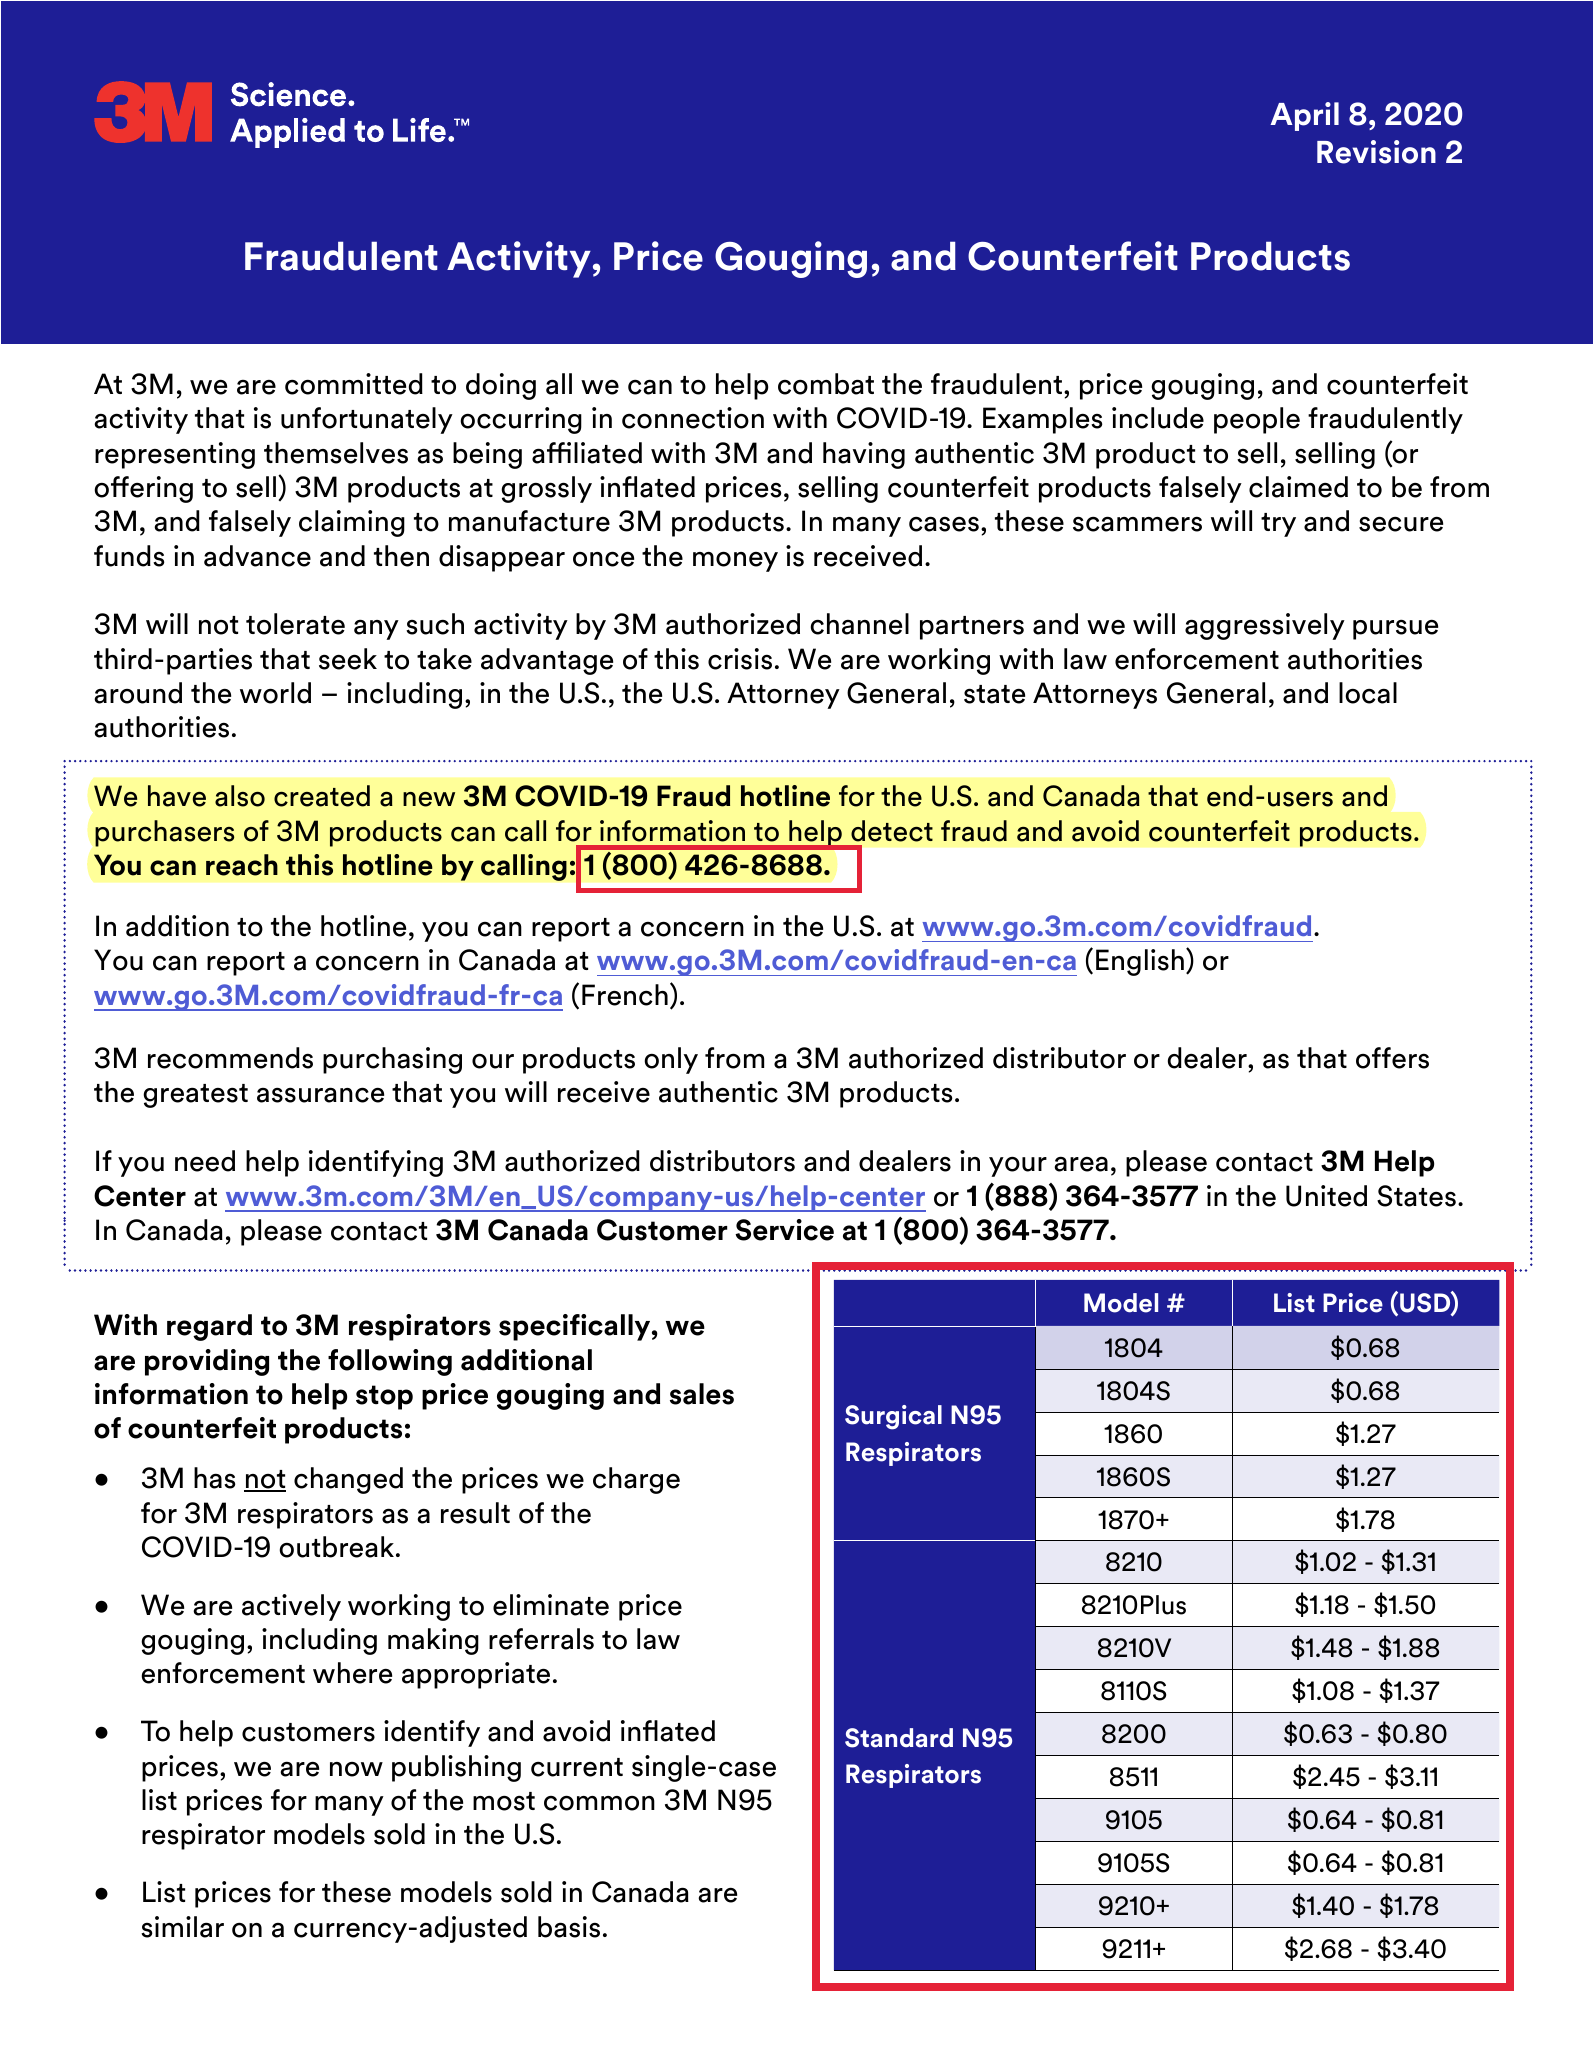  What do you see at coordinates (354, 384) in the page?
I see `committed` at bounding box center [354, 384].
